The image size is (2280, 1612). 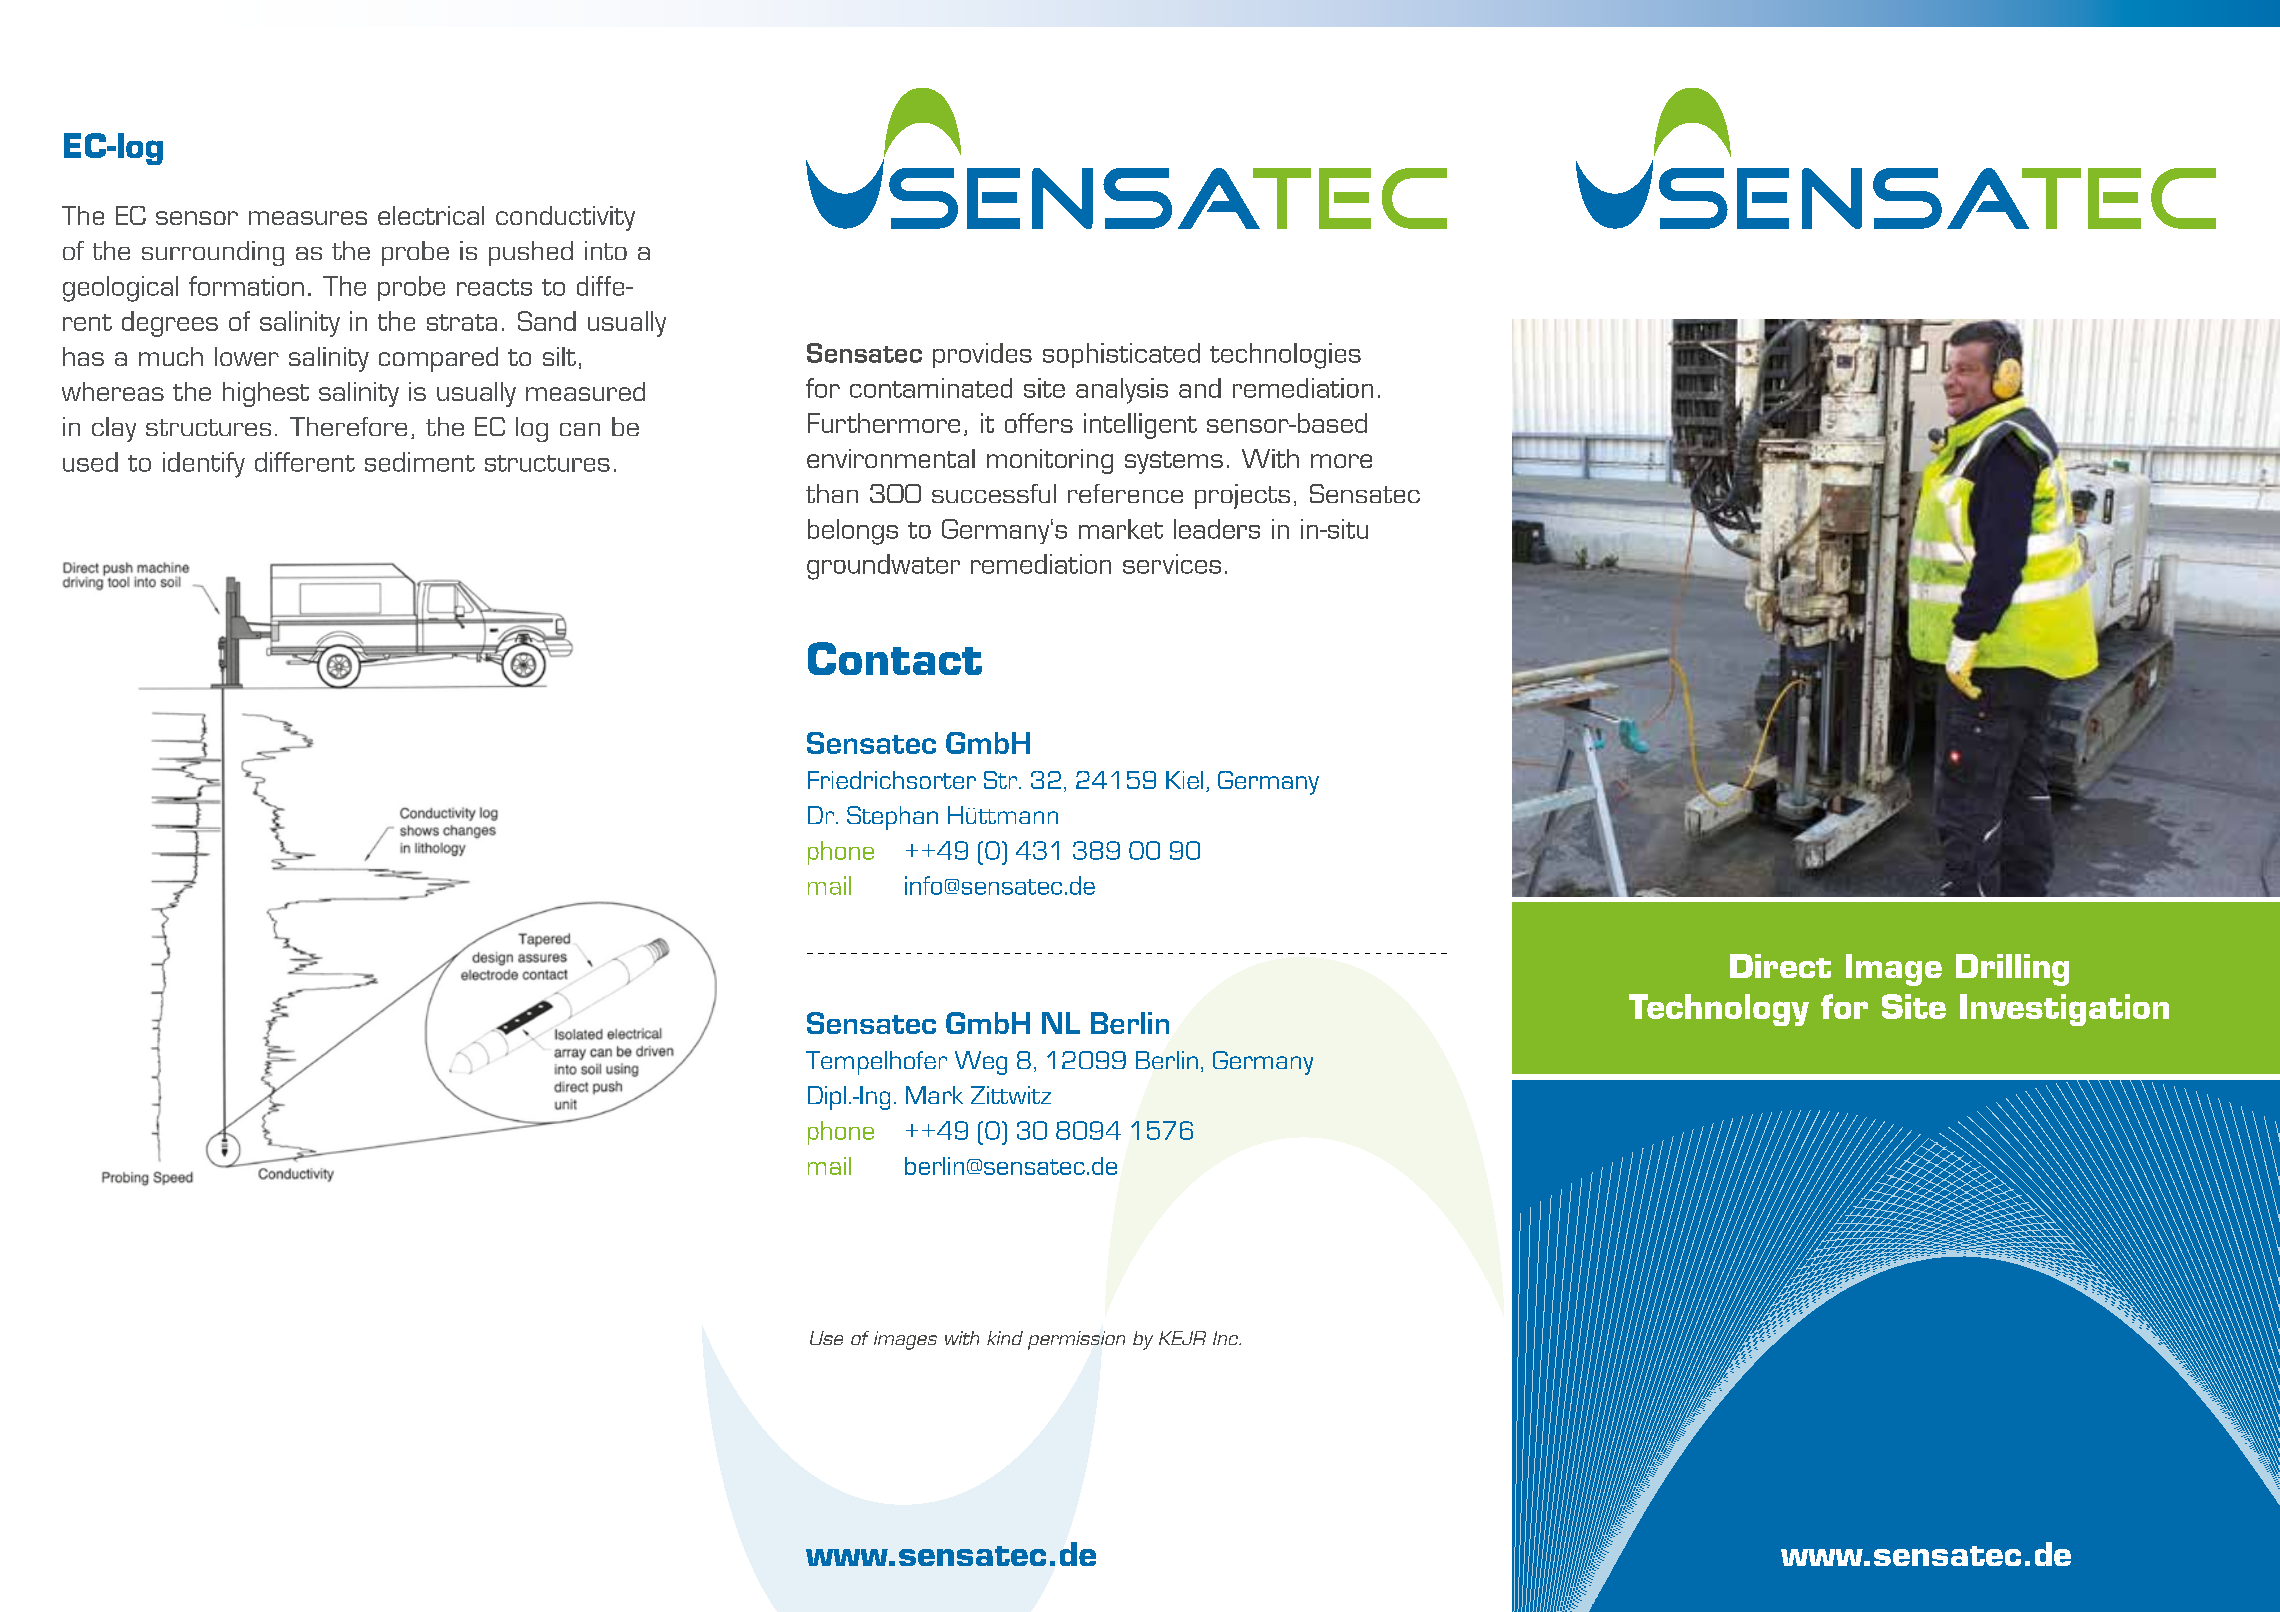 What do you see at coordinates (1121, 355) in the screenshot?
I see `sophisticated` at bounding box center [1121, 355].
